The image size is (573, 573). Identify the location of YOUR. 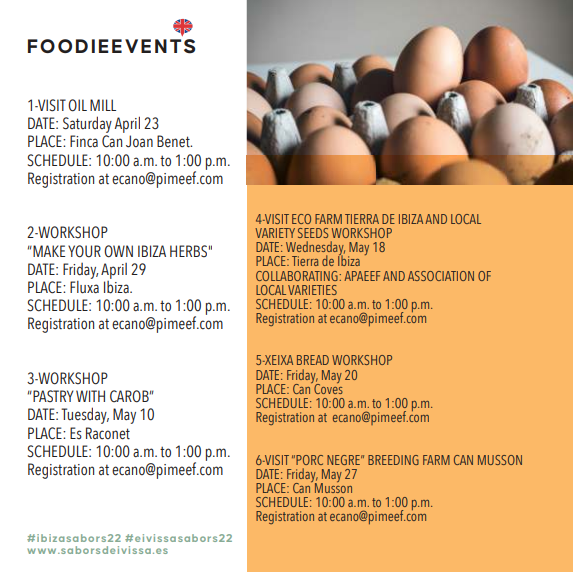
(84, 251).
